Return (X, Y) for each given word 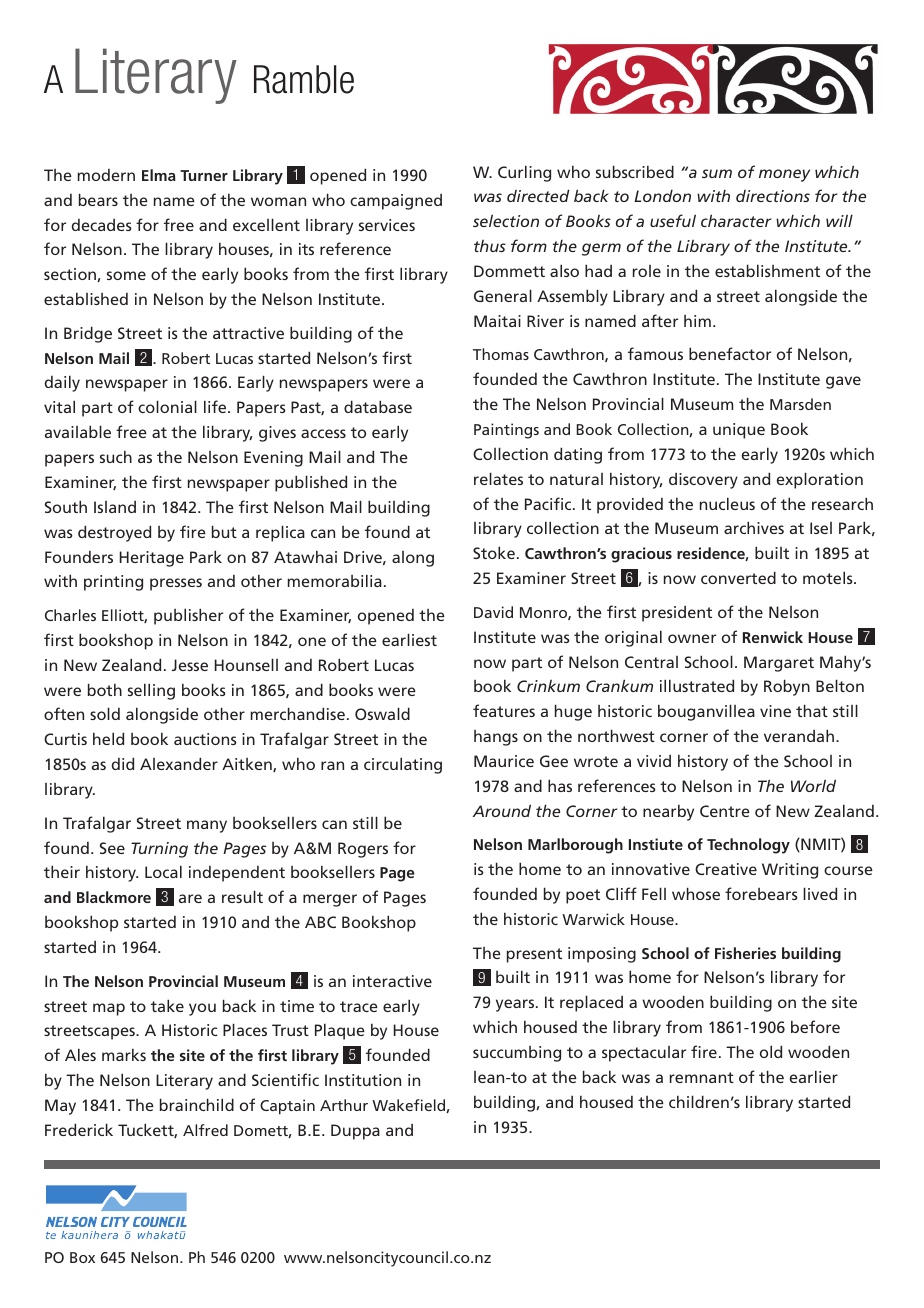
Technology (748, 846)
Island (115, 507)
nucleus (727, 503)
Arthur (344, 1105)
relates (498, 478)
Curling (524, 173)
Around (502, 810)
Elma (159, 175)
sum (717, 173)
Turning (159, 850)
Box (82, 1257)
